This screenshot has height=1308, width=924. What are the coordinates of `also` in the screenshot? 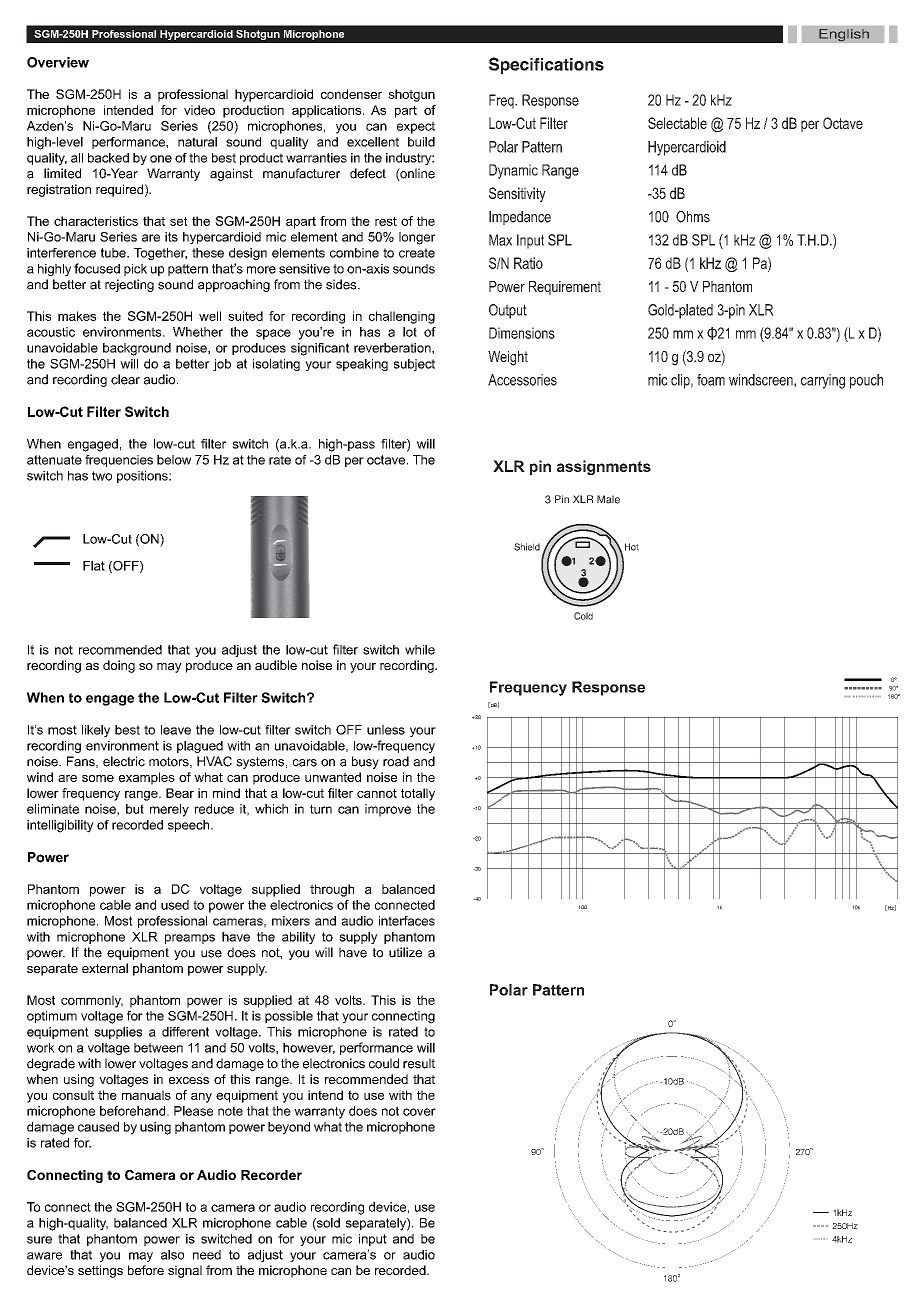 It's located at (172, 1255).
